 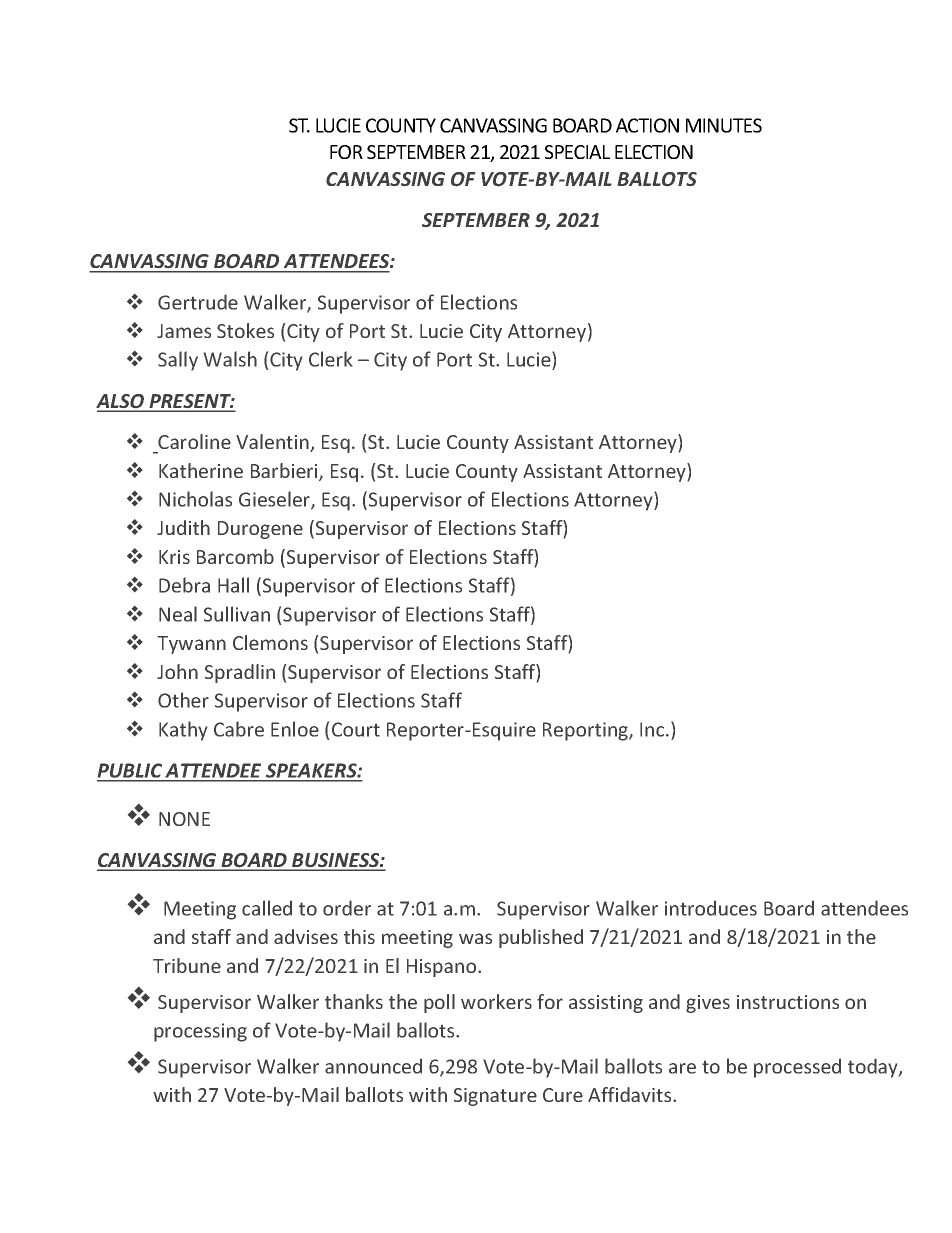 I want to click on Katherine, so click(x=201, y=470).
